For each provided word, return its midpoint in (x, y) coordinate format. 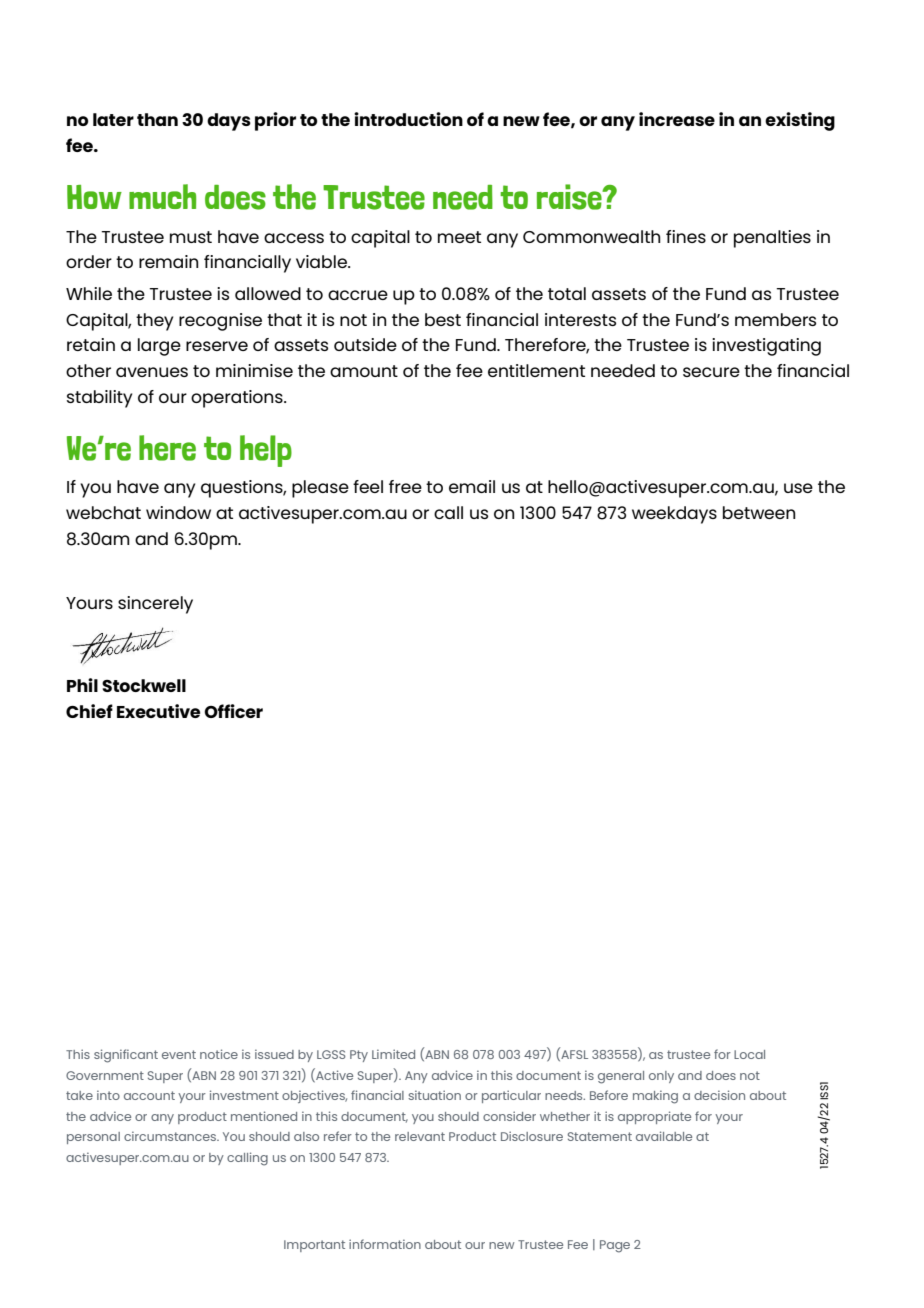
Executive (158, 711)
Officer (233, 711)
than (157, 119)
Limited (393, 1054)
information (385, 1244)
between (759, 512)
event (179, 1054)
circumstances (171, 1136)
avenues (152, 372)
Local (749, 1054)
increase (677, 119)
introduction (408, 119)
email (472, 486)
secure (711, 372)
